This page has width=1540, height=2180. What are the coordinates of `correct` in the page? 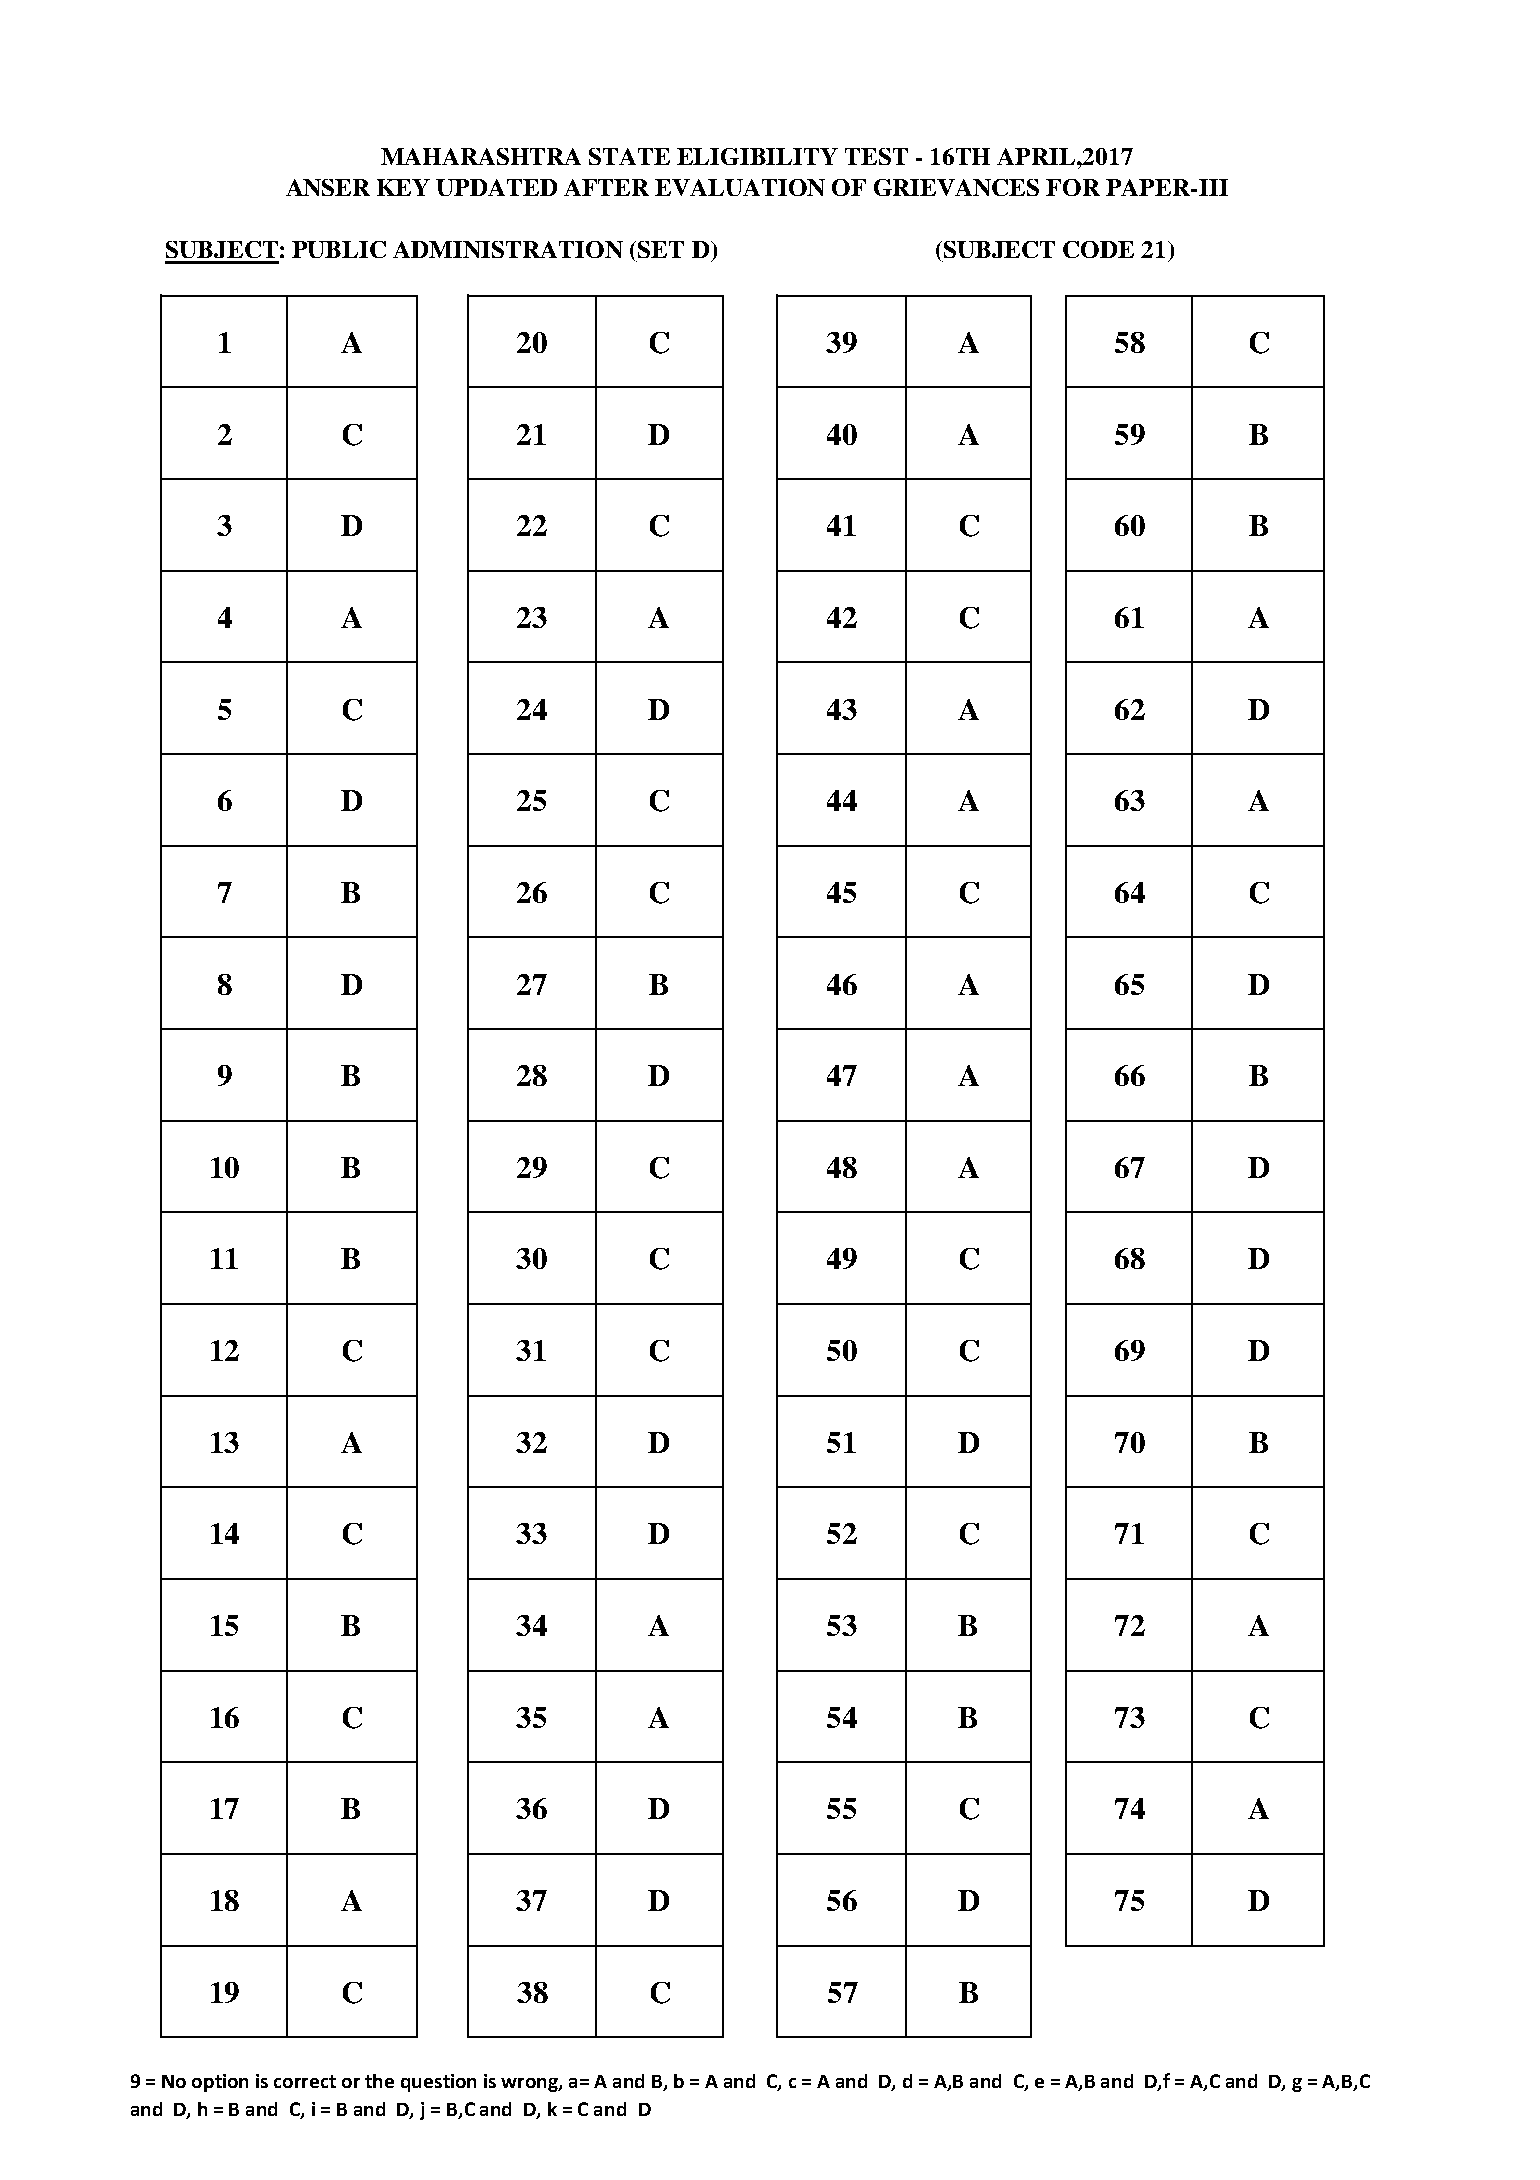 It's located at (305, 2081).
